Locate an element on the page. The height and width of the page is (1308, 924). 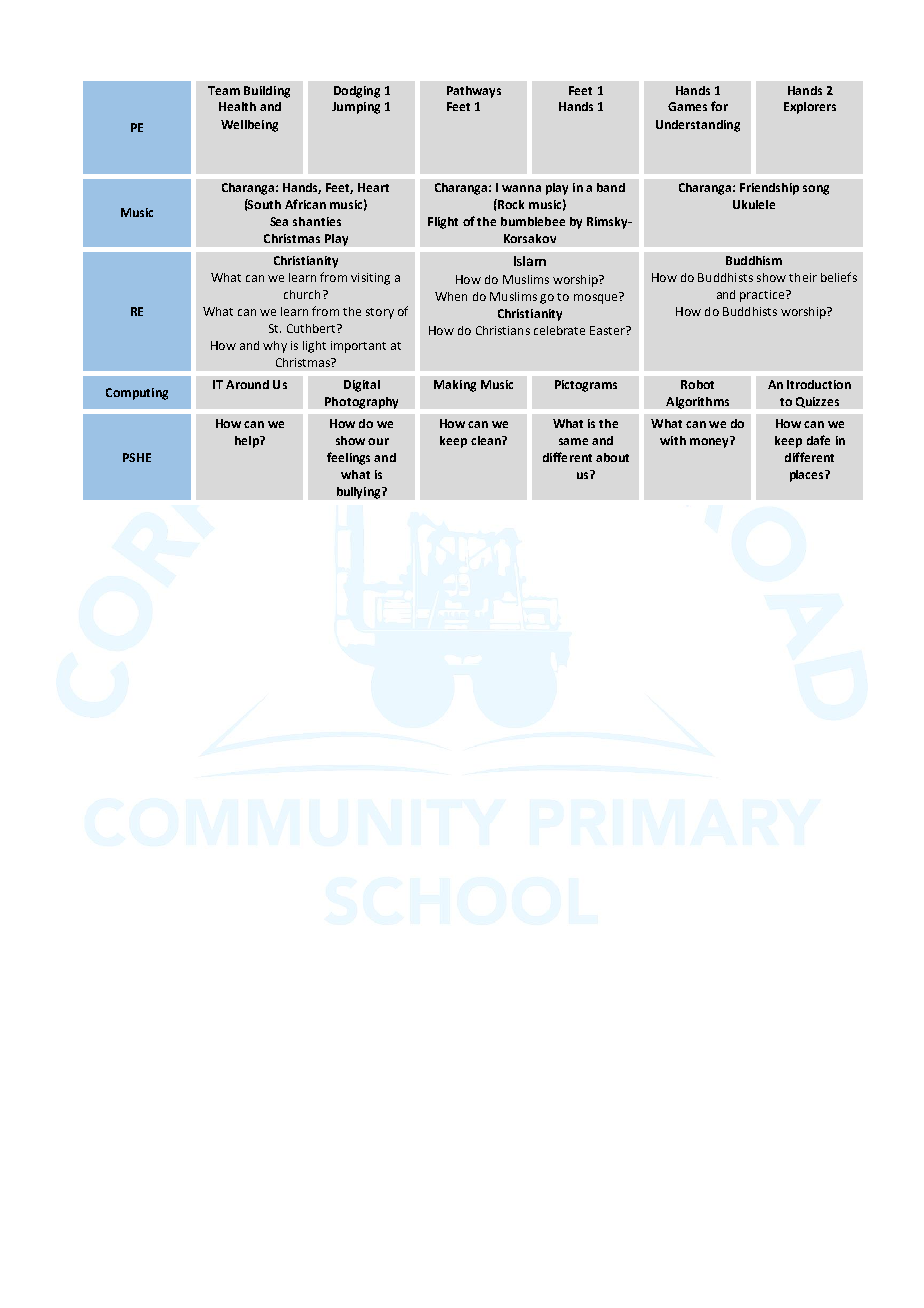
practice is located at coordinates (763, 296).
